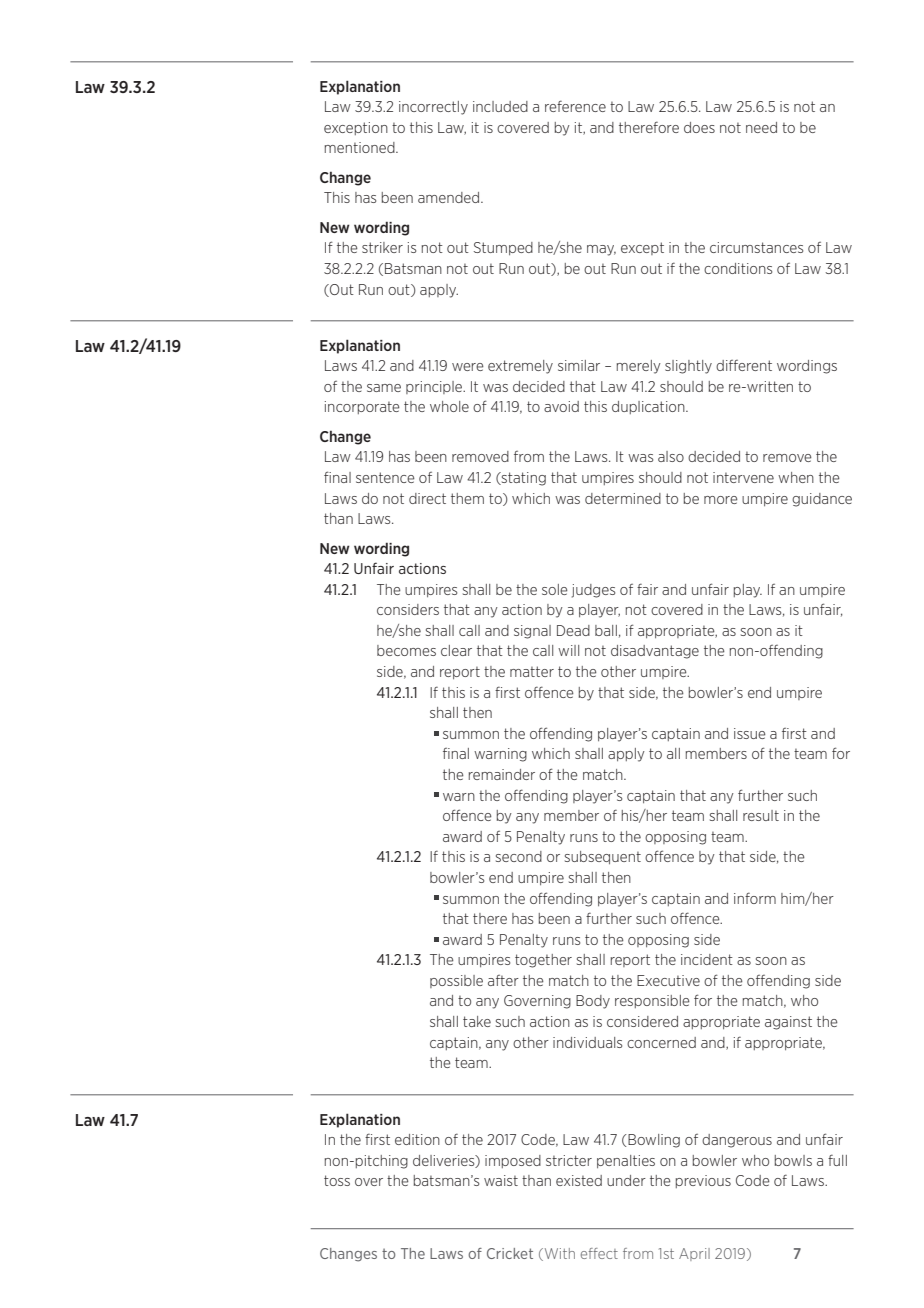 Image resolution: width=924 pixels, height=1308 pixels. What do you see at coordinates (793, 1160) in the screenshot?
I see `bowls` at bounding box center [793, 1160].
